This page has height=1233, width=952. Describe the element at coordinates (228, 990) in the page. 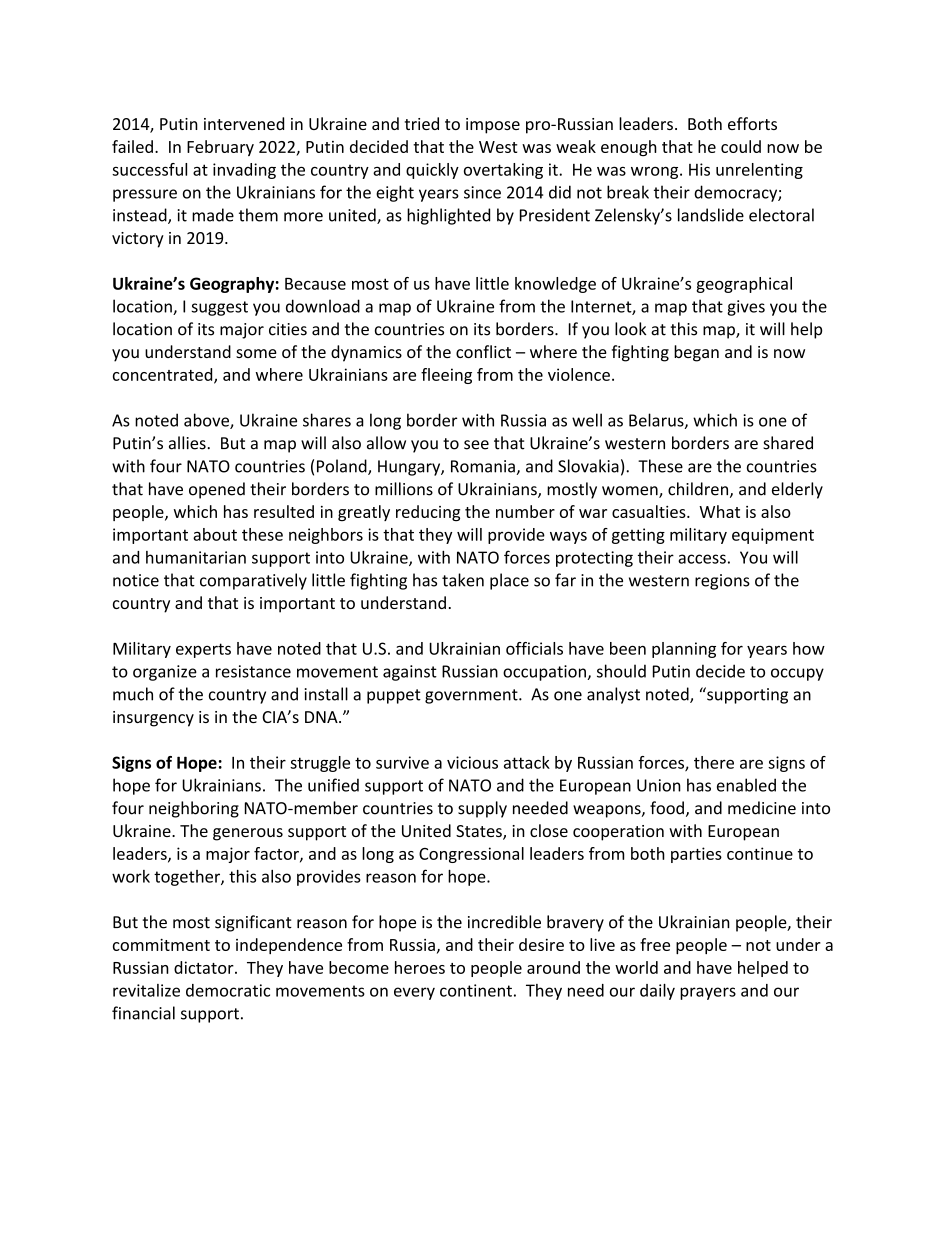

I see `democratic` at that location.
